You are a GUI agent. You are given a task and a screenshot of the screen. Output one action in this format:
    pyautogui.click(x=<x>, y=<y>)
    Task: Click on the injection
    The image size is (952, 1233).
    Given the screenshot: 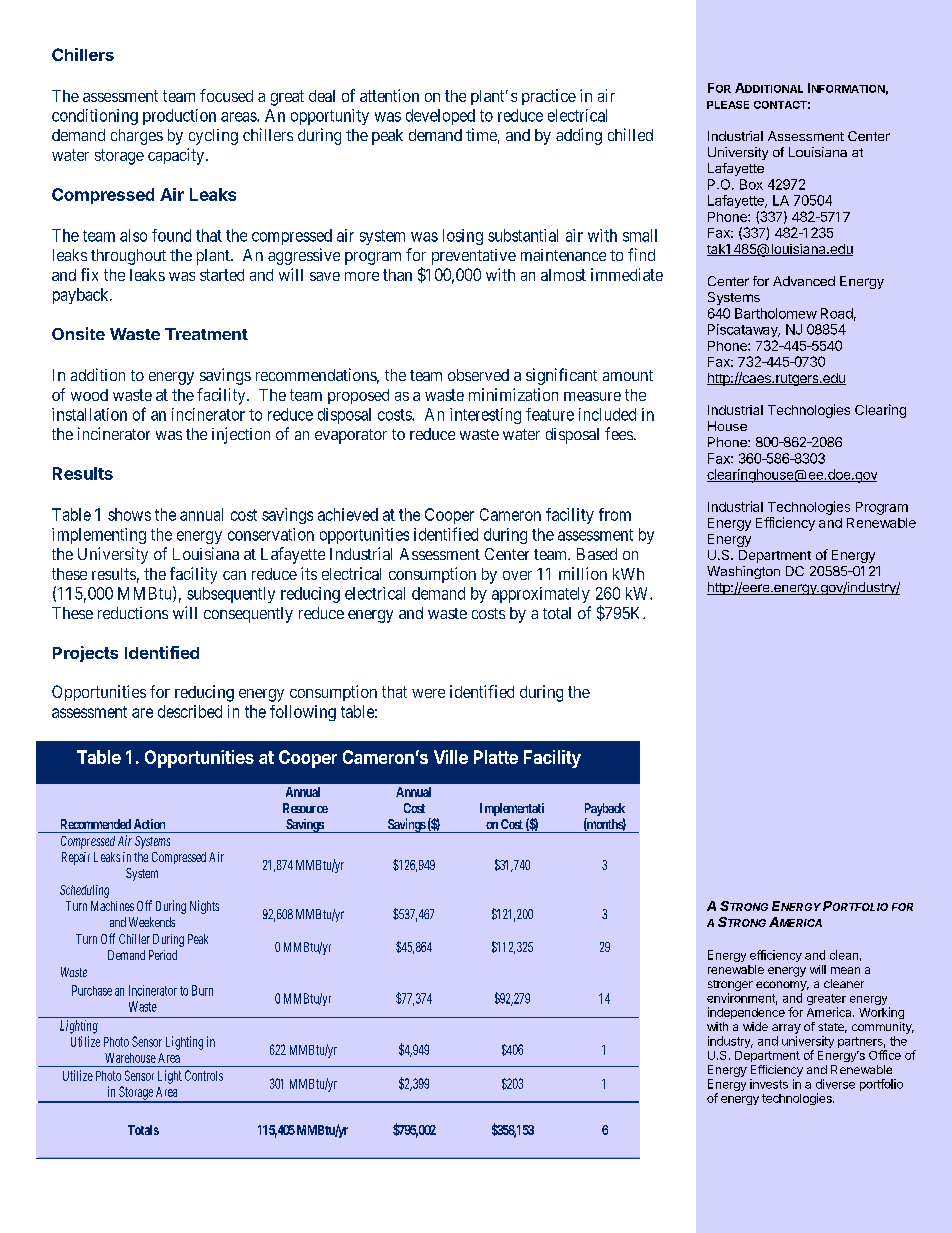 What is the action you would take?
    pyautogui.click(x=241, y=435)
